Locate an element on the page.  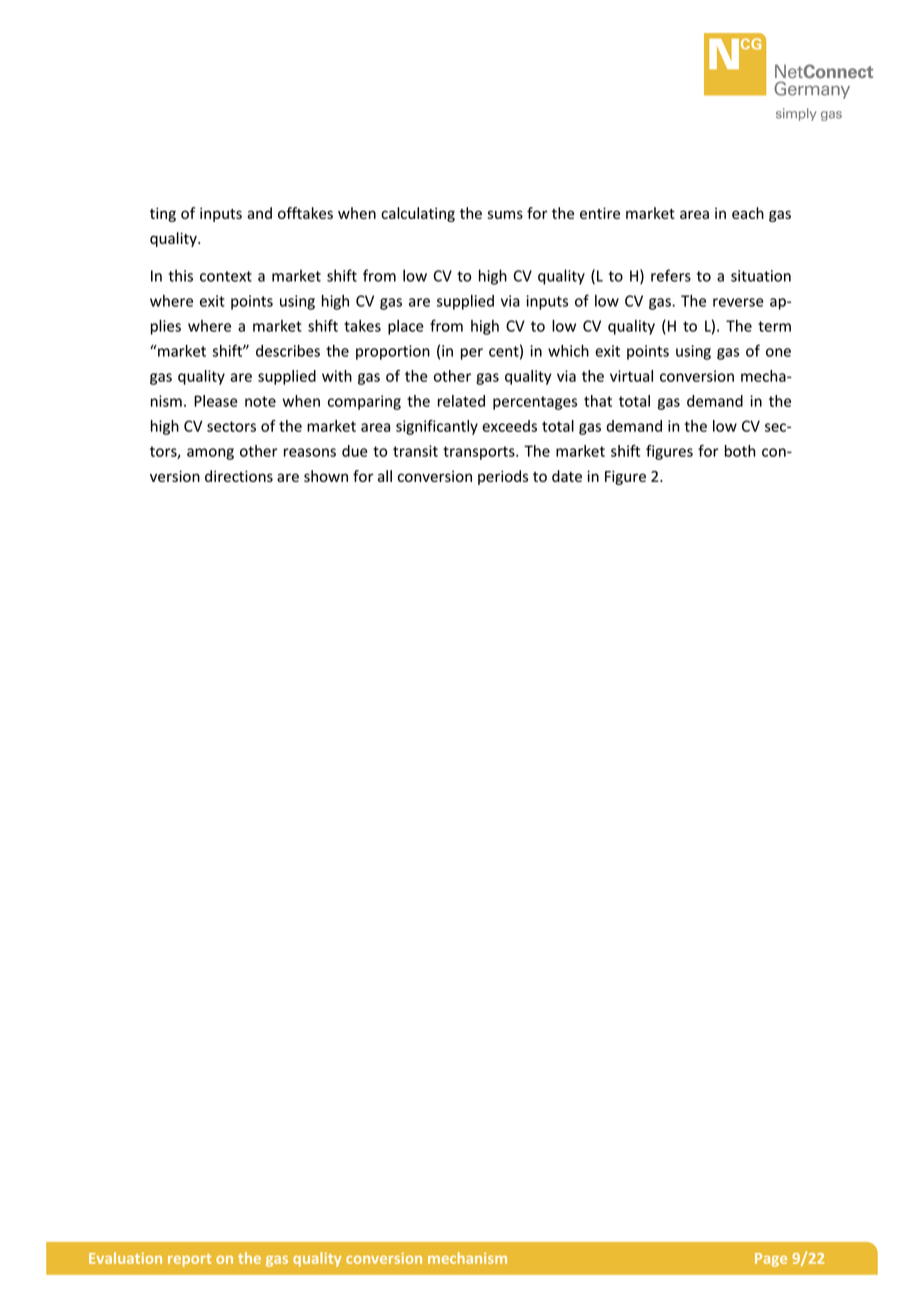
transports is located at coordinates (480, 453).
